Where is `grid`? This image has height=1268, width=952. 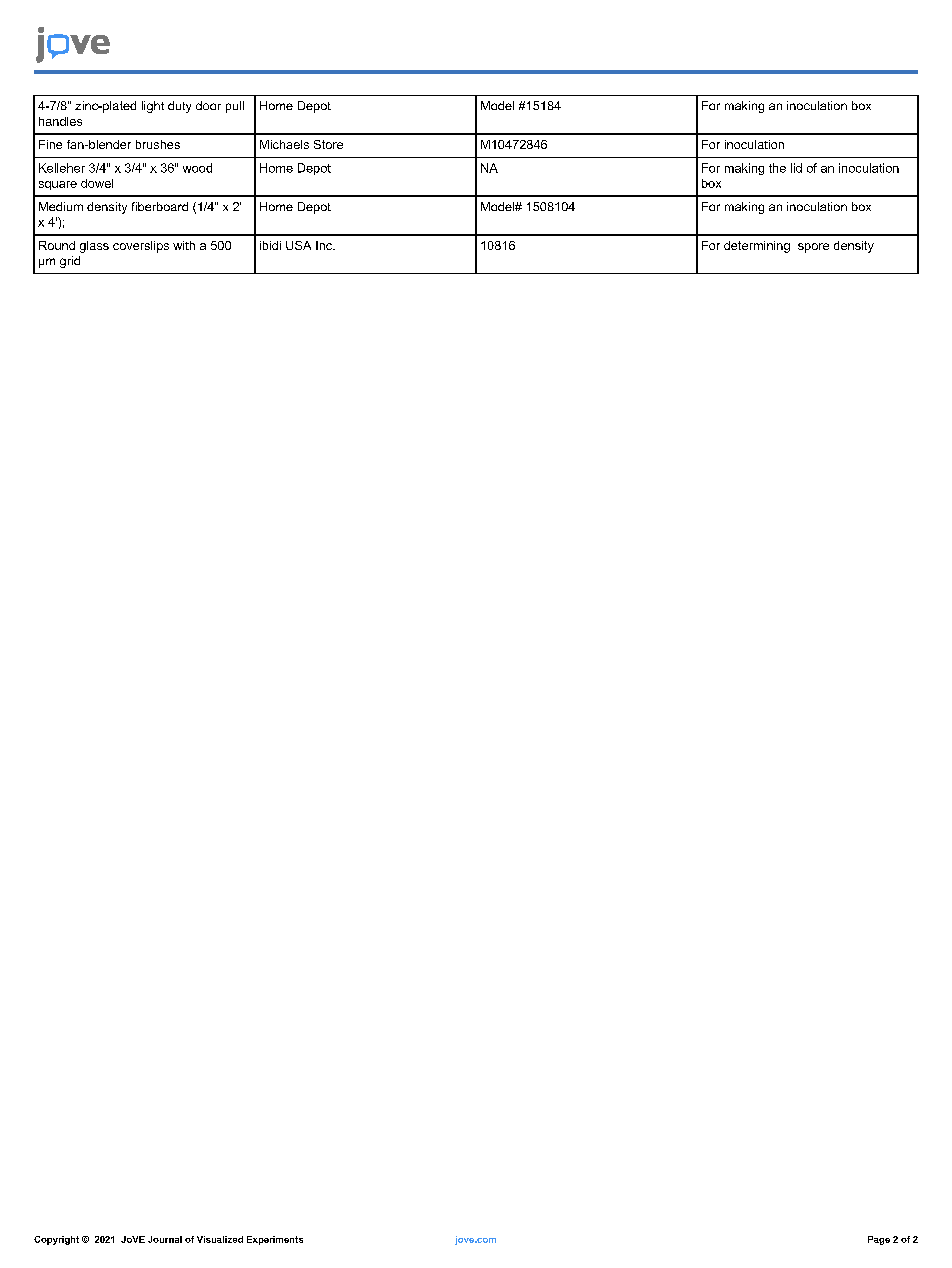
grid is located at coordinates (70, 262).
